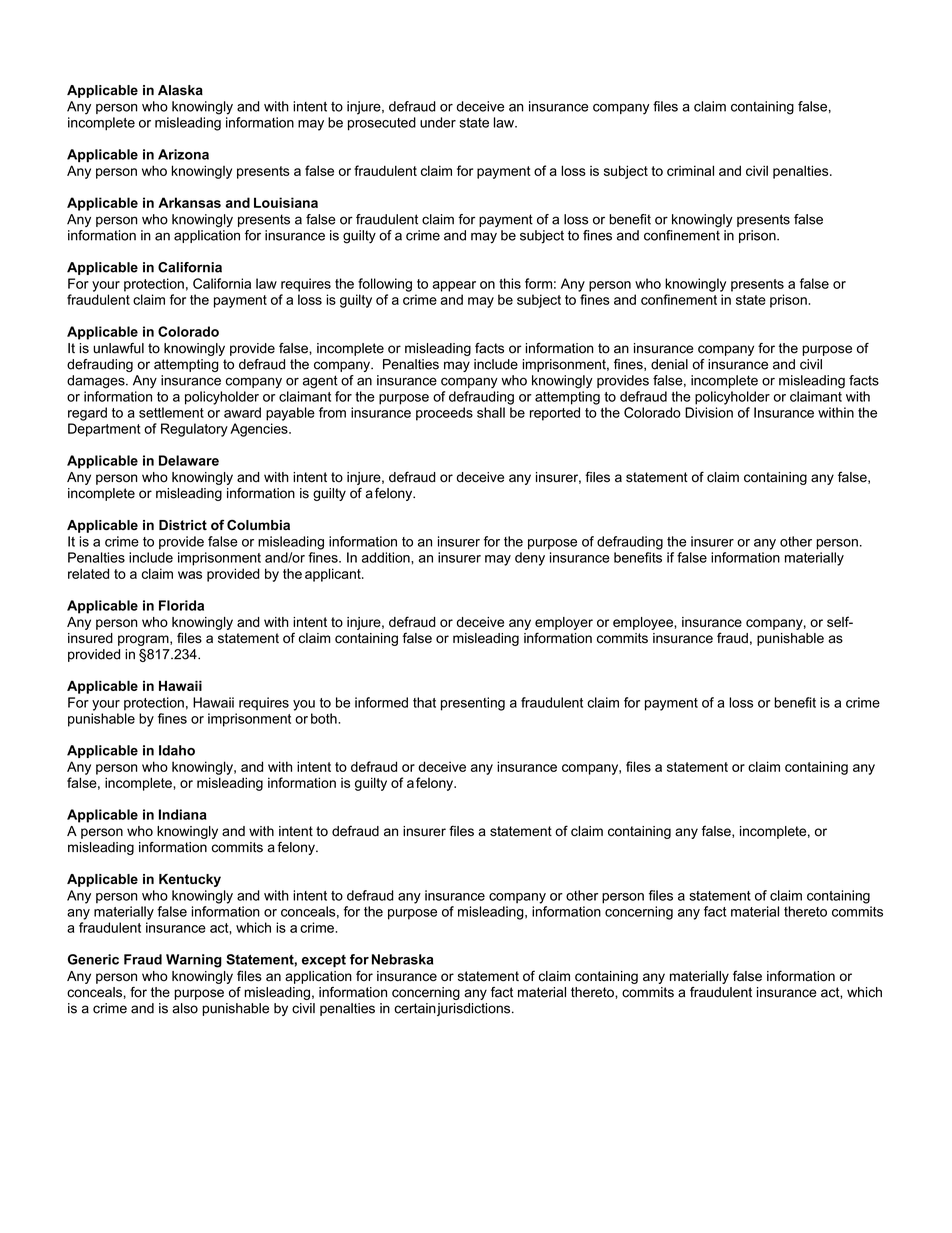 This screenshot has height=1233, width=952. I want to click on prosecuted, so click(382, 124).
